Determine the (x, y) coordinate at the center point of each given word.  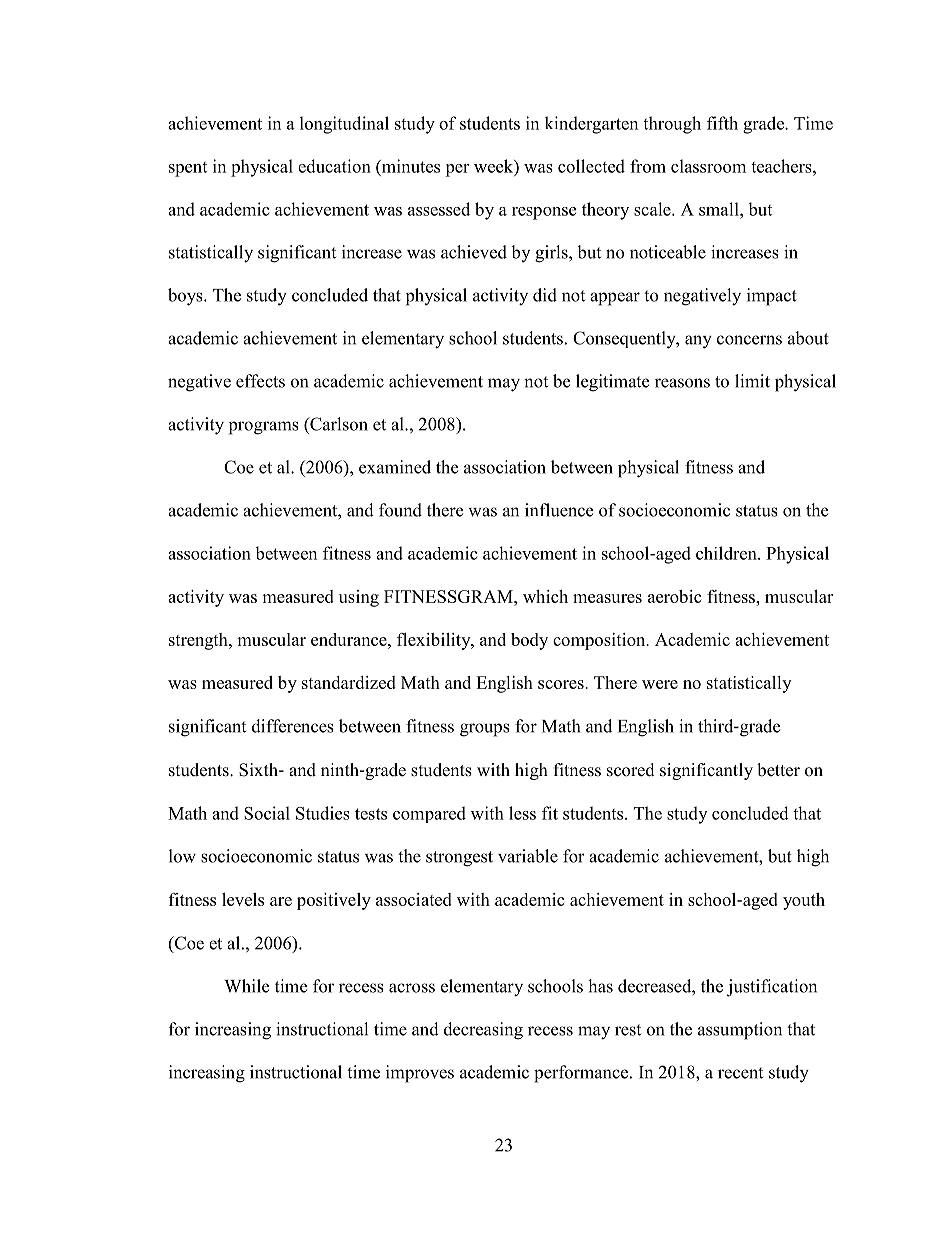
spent (188, 169)
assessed (439, 209)
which (545, 596)
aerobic (674, 596)
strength (199, 641)
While (246, 986)
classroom (708, 166)
